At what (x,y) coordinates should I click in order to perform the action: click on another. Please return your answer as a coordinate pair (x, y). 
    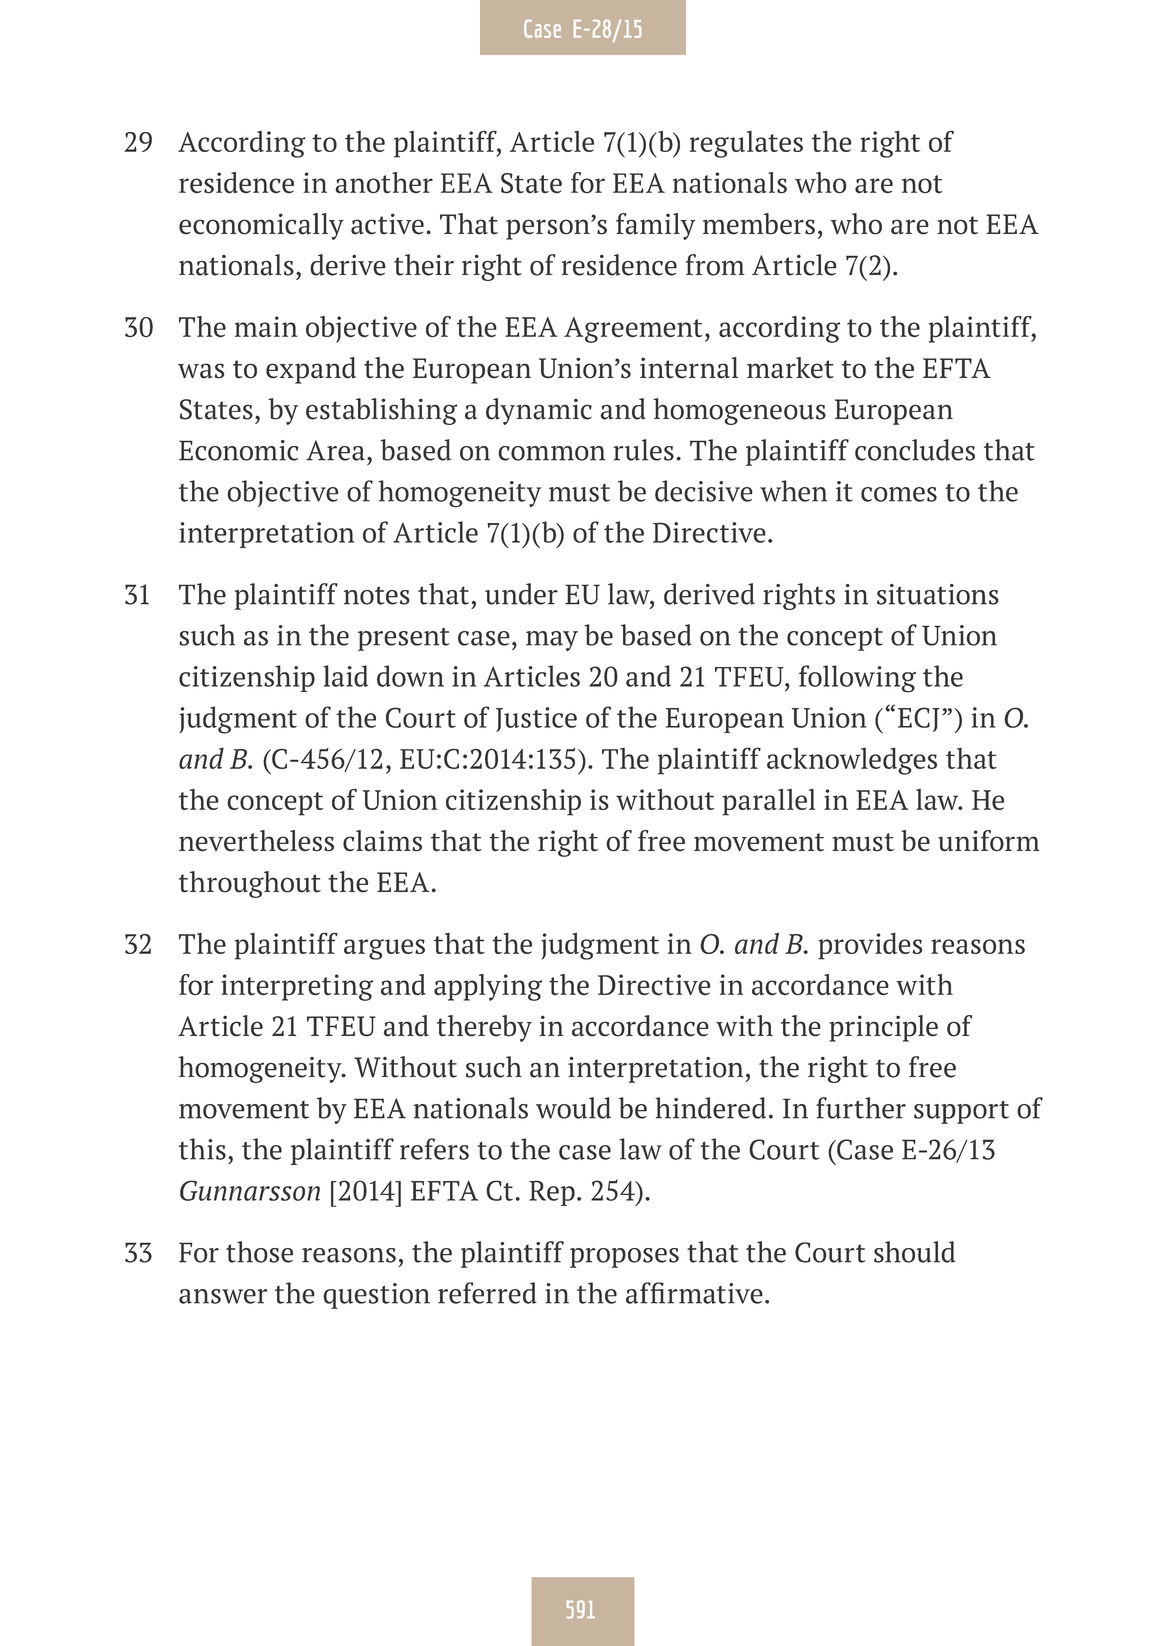
    Looking at the image, I should click on (384, 183).
